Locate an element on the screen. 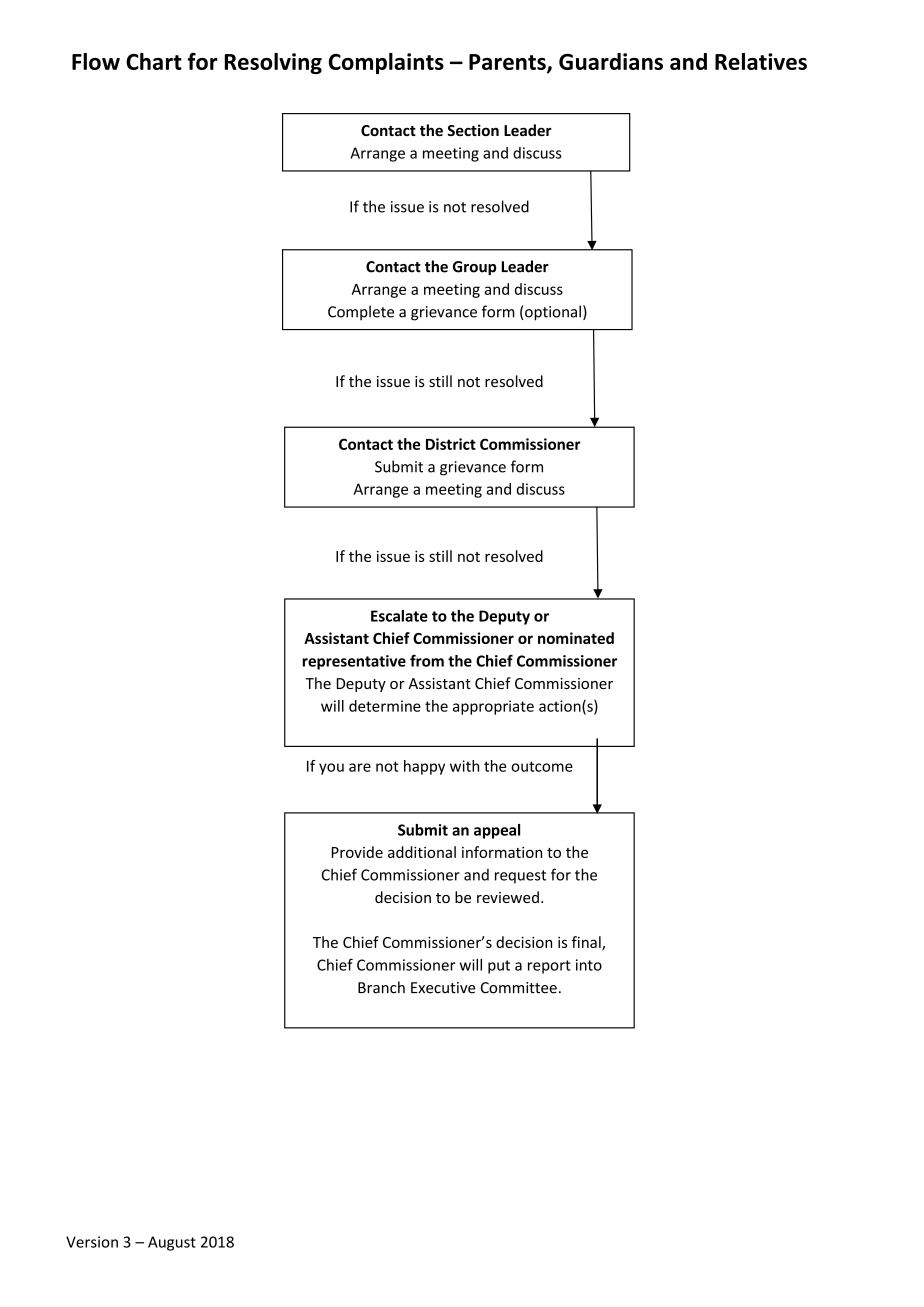  final is located at coordinates (587, 943).
